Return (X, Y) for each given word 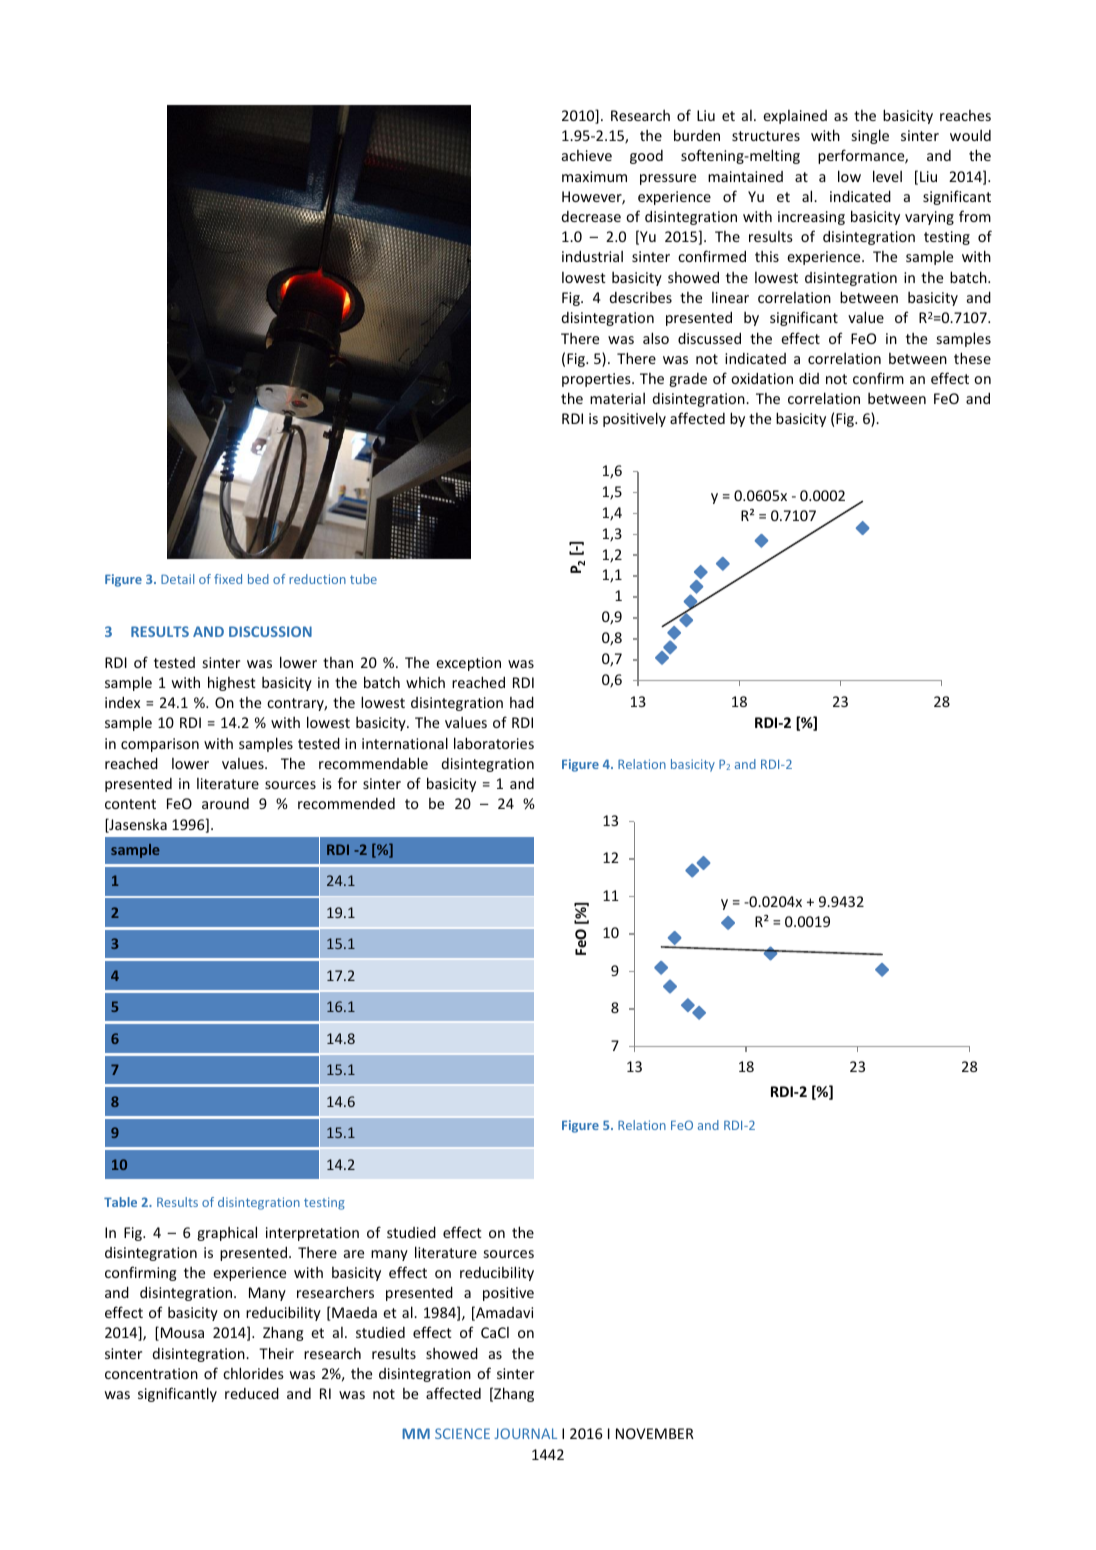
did (809, 378)
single (870, 136)
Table (120, 1202)
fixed (228, 579)
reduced (252, 1393)
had (522, 702)
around (225, 803)
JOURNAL (526, 1433)
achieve (587, 155)
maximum (594, 176)
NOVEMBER (655, 1433)
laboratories (494, 743)
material (617, 398)
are (354, 1254)
